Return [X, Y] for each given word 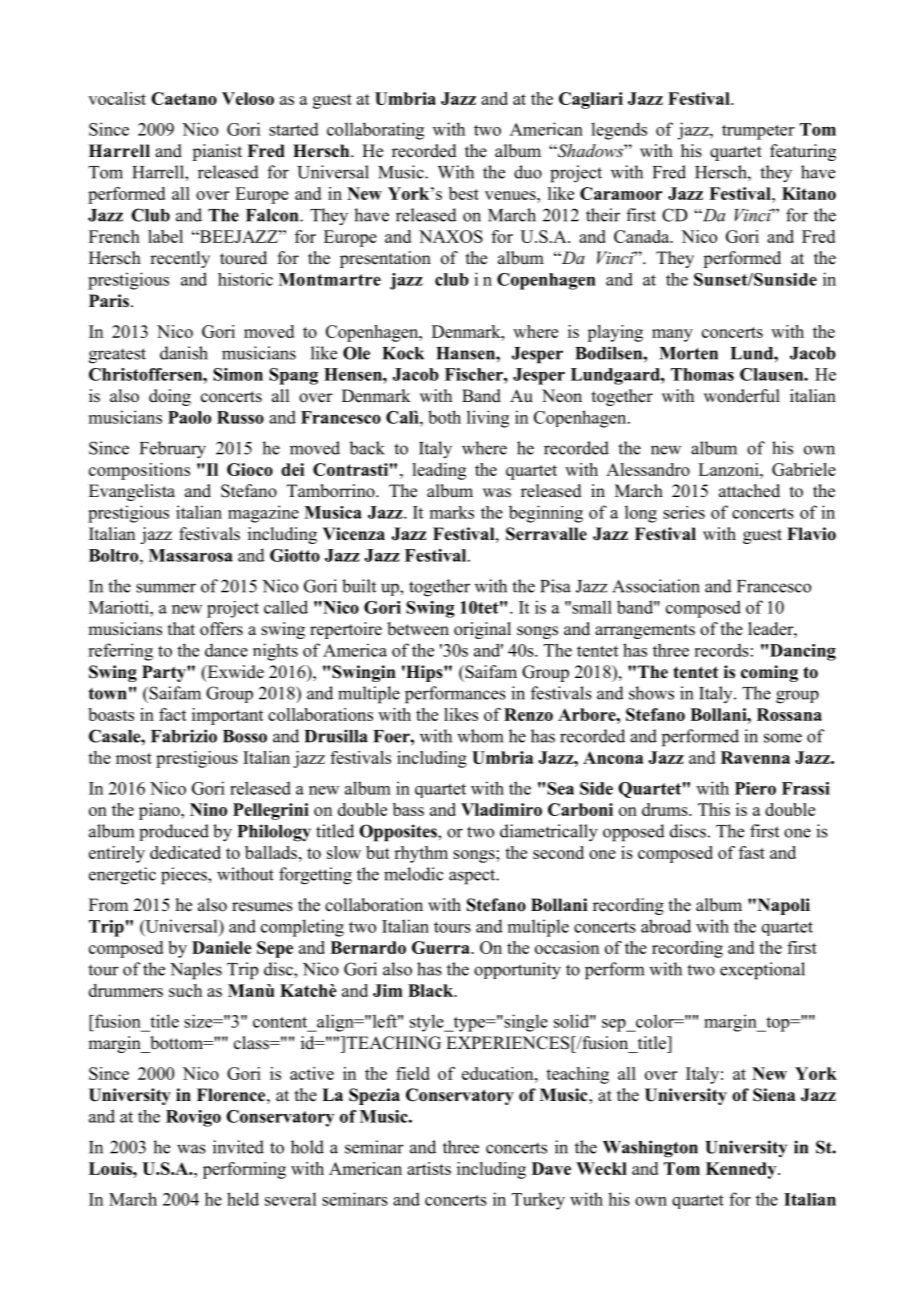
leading [439, 471]
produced [174, 832]
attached [749, 491]
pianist [217, 152]
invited [238, 1147]
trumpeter [758, 132]
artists [429, 1168]
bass [408, 809]
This [714, 809]
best [464, 193]
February [173, 450]
